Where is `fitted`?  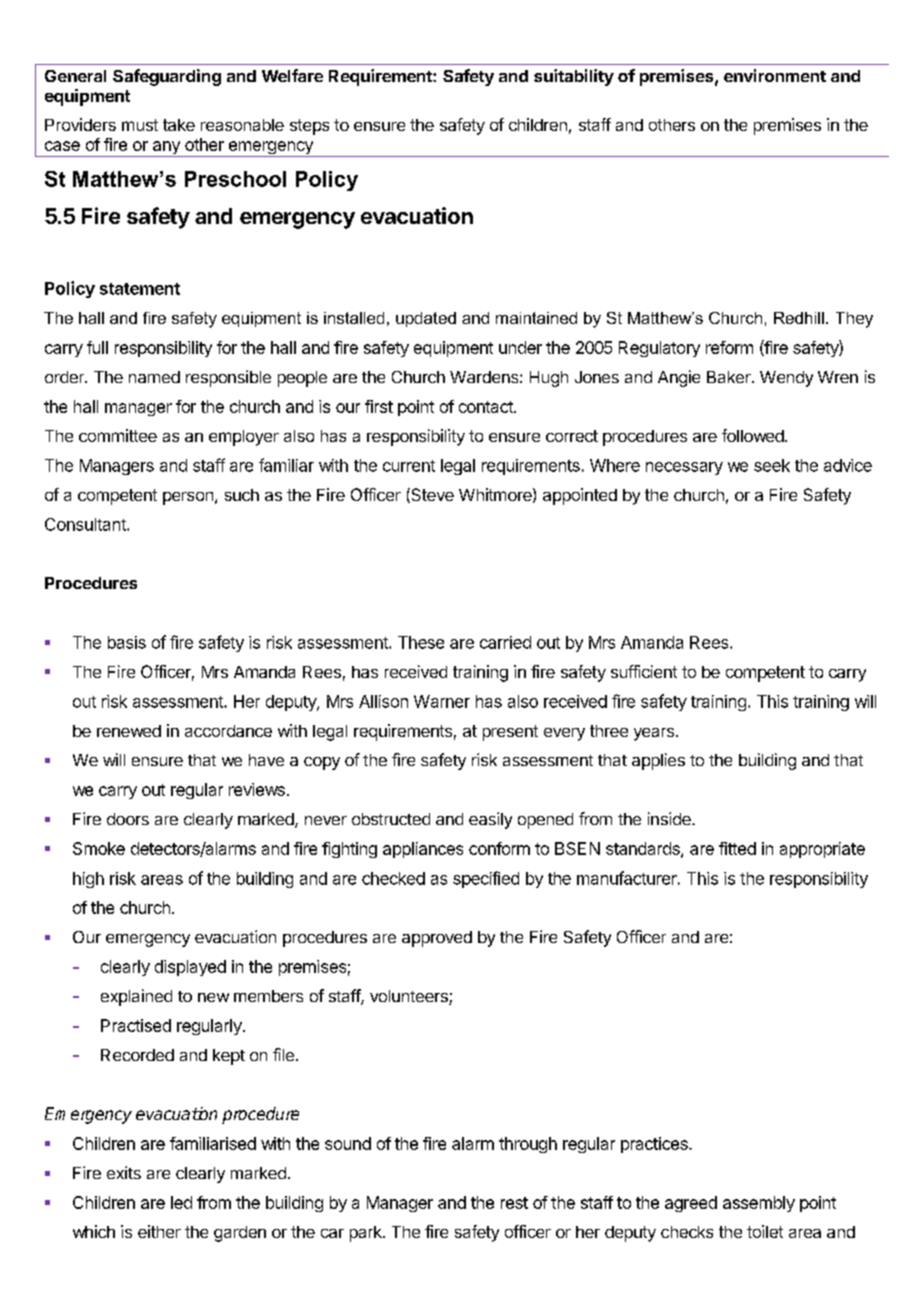
fitted is located at coordinates (737, 848).
